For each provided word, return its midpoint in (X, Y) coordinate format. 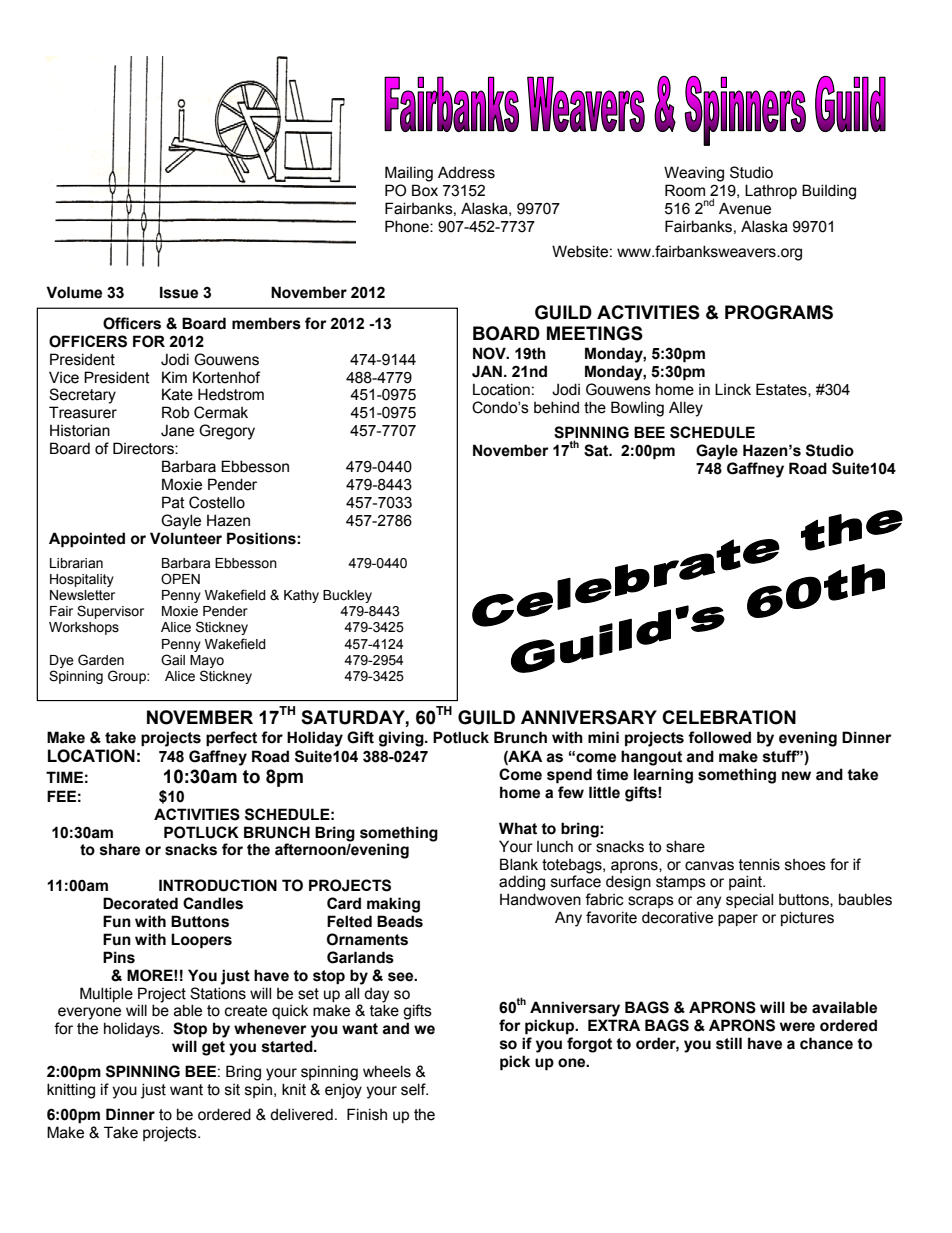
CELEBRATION (729, 717)
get (213, 1048)
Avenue (745, 208)
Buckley (347, 596)
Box (425, 190)
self (414, 1089)
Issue (179, 292)
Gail (173, 660)
